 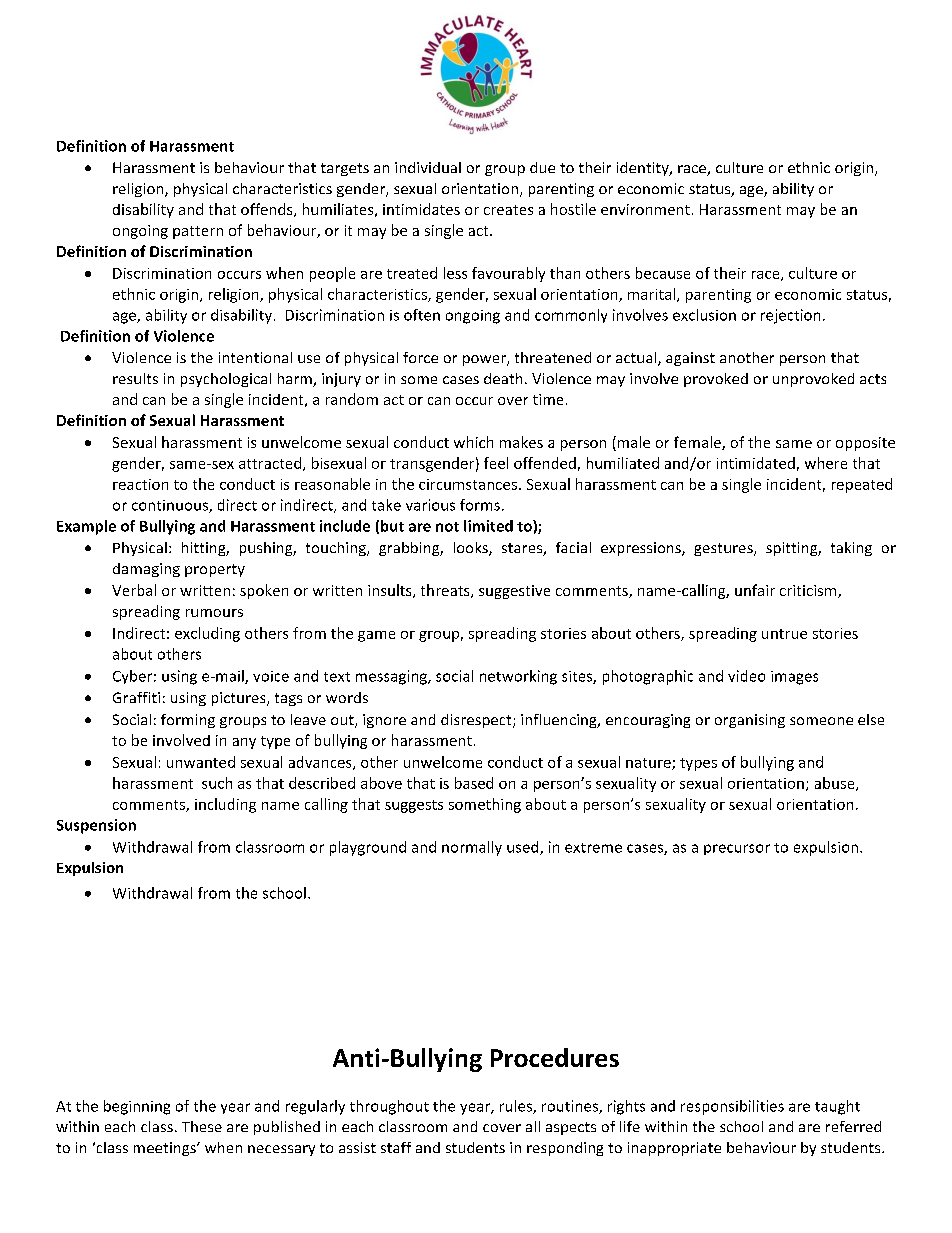 I want to click on rules, so click(x=517, y=1107).
